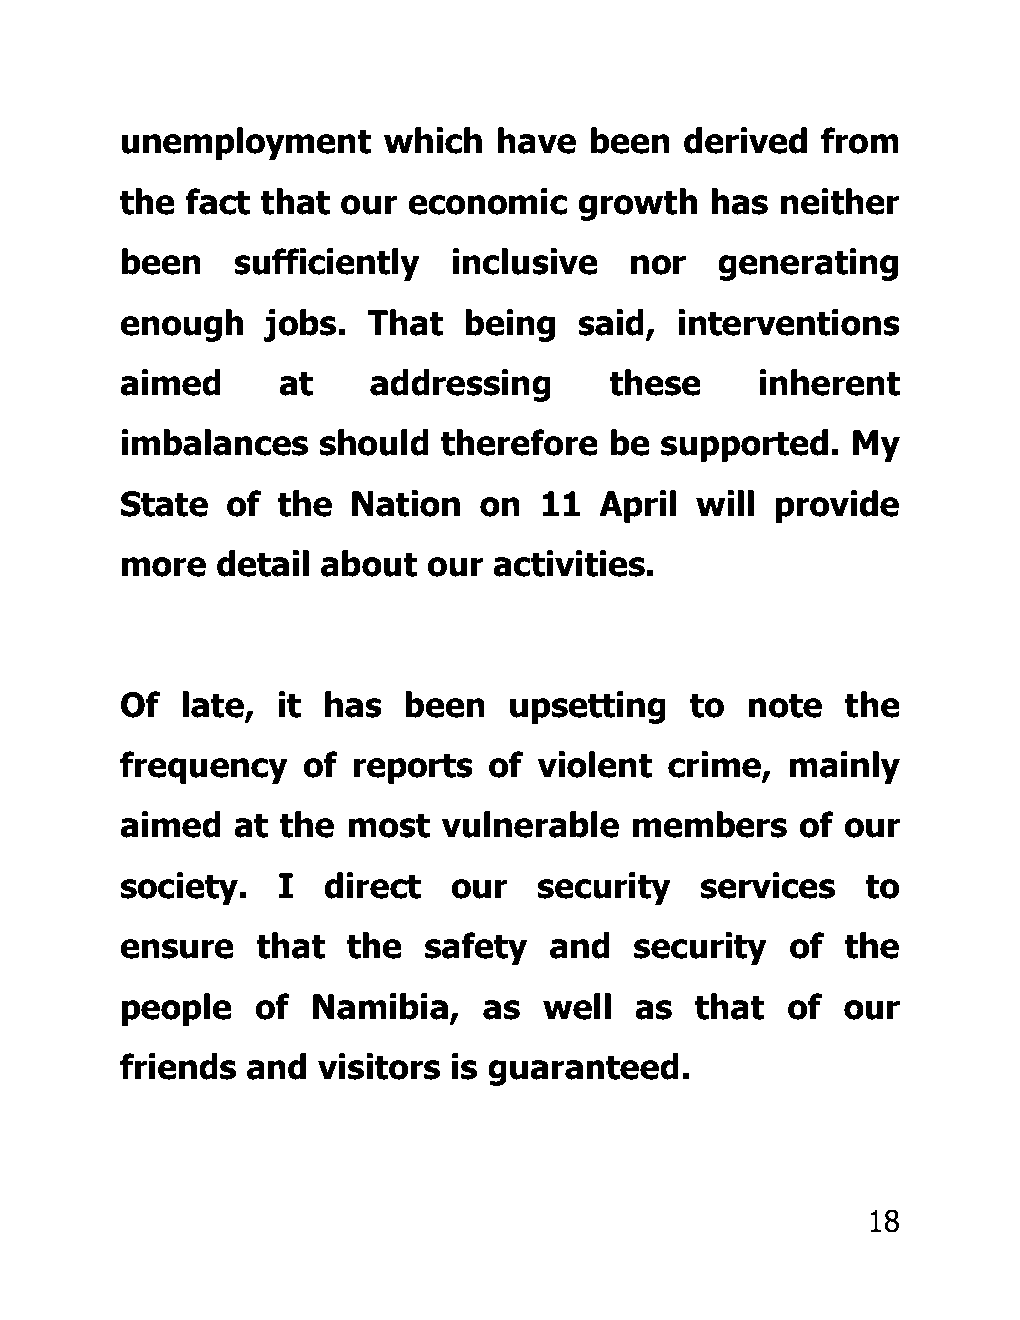 The height and width of the page is (1320, 1020). Describe the element at coordinates (263, 563) in the page. I see `detail` at that location.
